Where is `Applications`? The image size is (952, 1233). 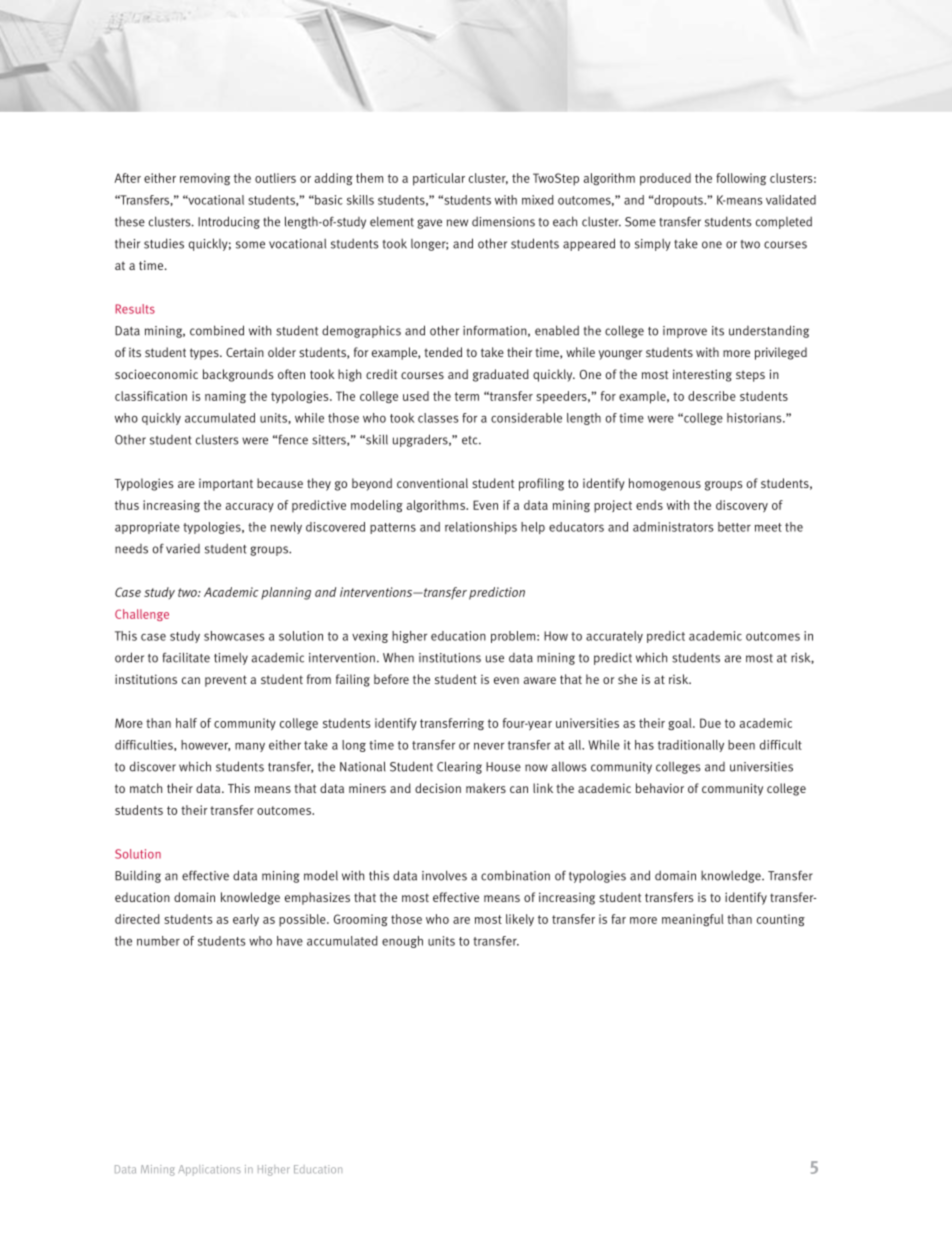 Applications is located at coordinates (209, 1170).
